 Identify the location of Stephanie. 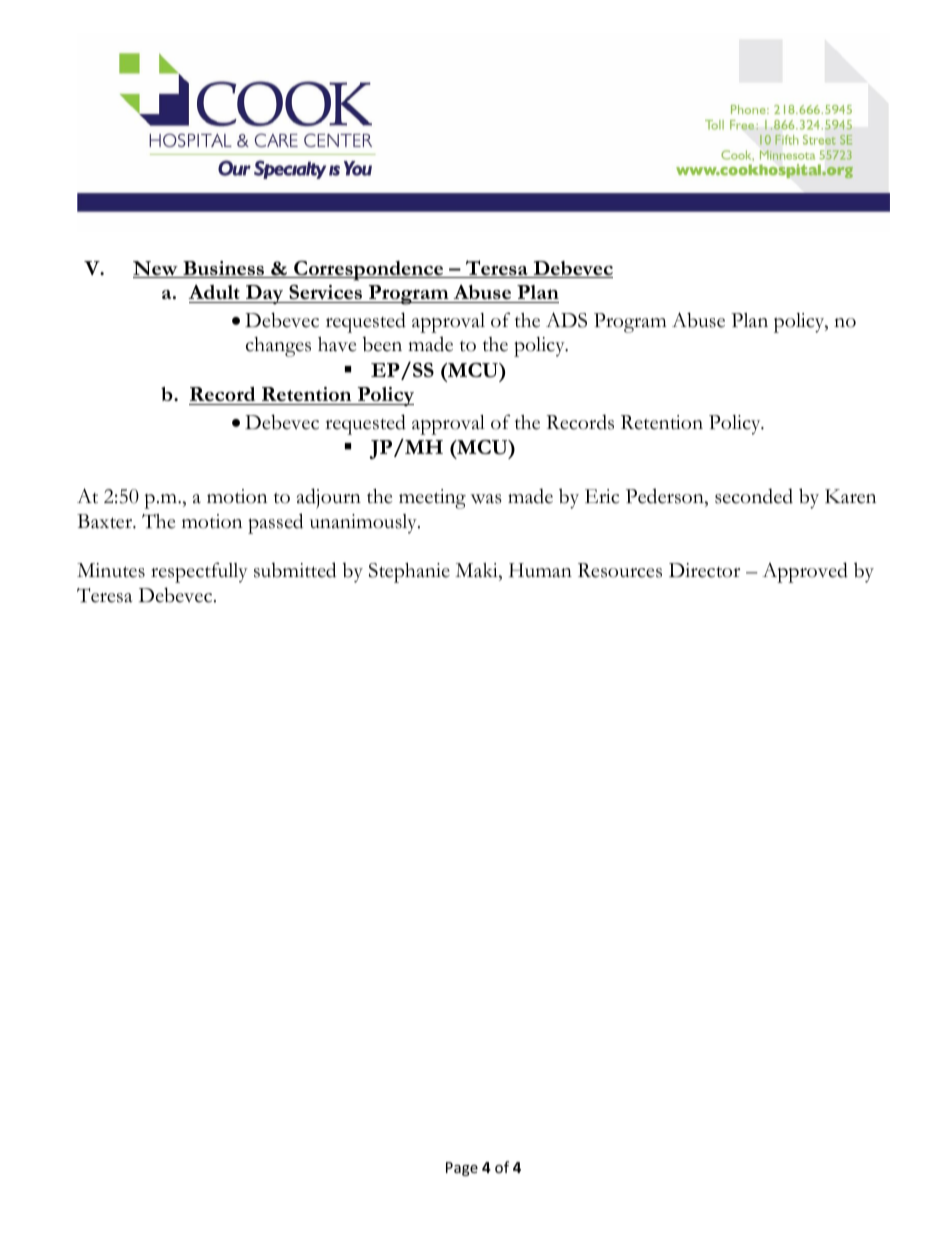
(409, 573).
